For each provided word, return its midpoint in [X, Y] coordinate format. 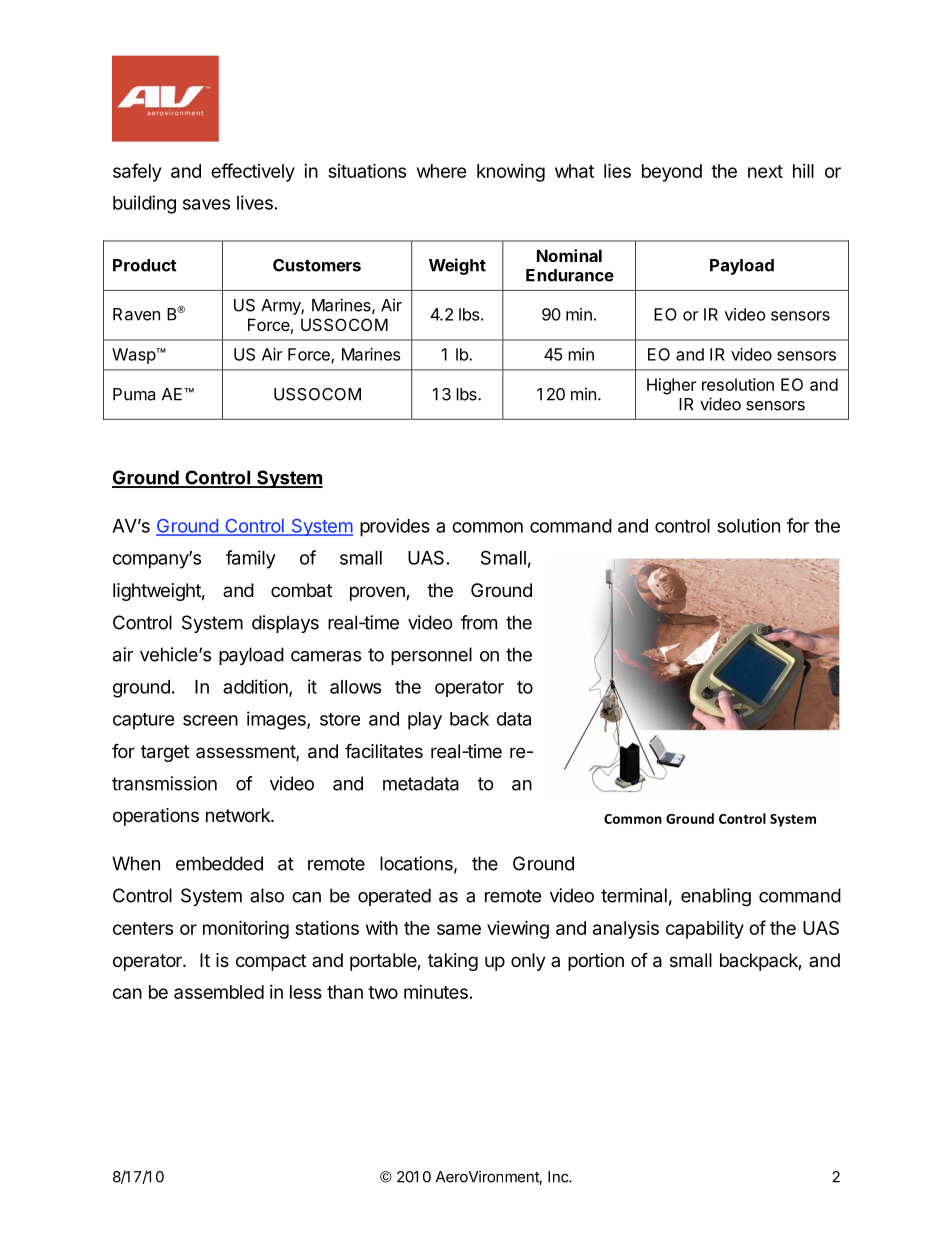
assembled [219, 992]
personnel [431, 656]
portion [596, 962]
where [442, 171]
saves [206, 204]
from [479, 622]
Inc [559, 1177]
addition [256, 687]
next [765, 171]
